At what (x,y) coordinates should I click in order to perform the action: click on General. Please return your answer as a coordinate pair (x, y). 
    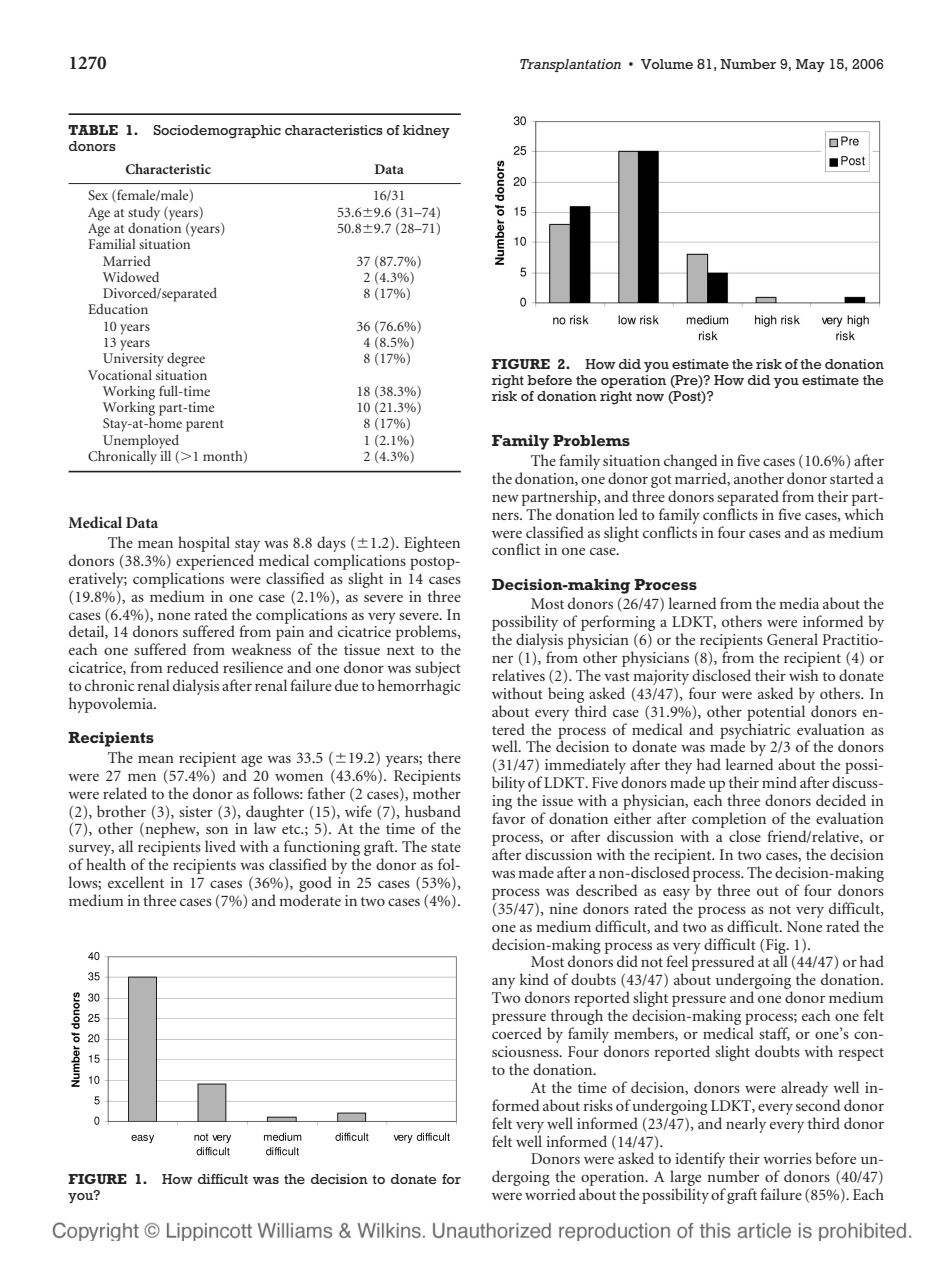
    Looking at the image, I should click on (792, 639).
